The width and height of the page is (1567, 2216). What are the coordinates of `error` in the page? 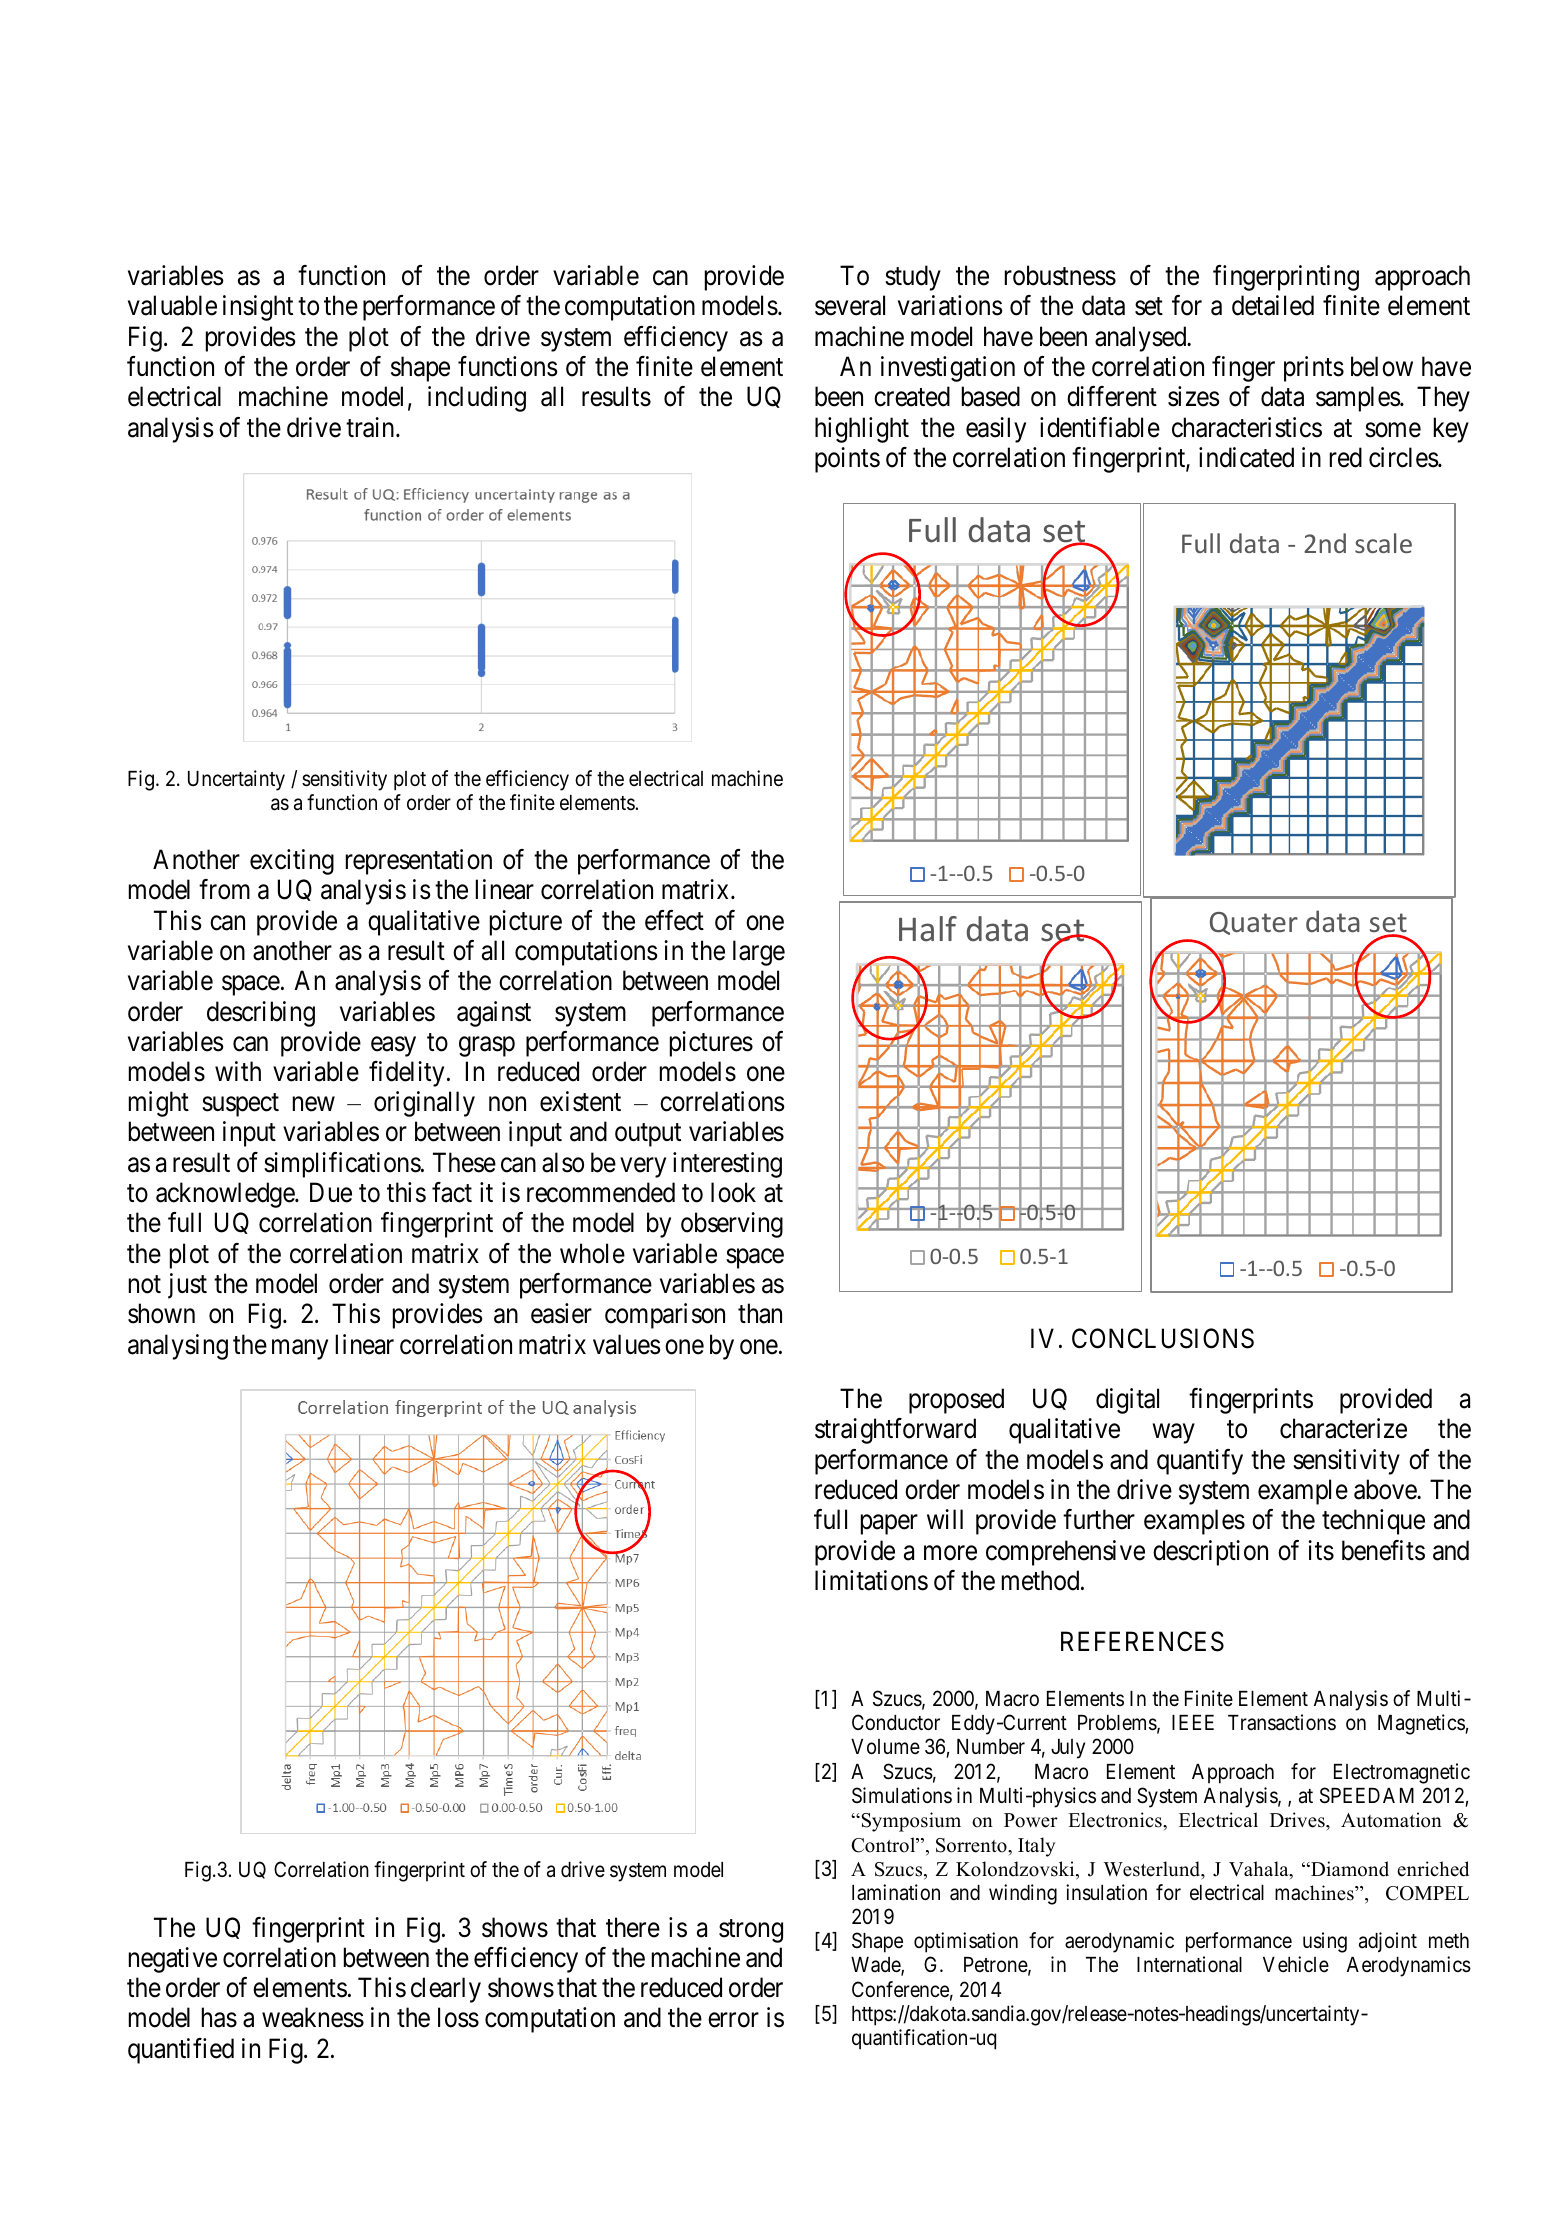 It's located at (733, 2020).
